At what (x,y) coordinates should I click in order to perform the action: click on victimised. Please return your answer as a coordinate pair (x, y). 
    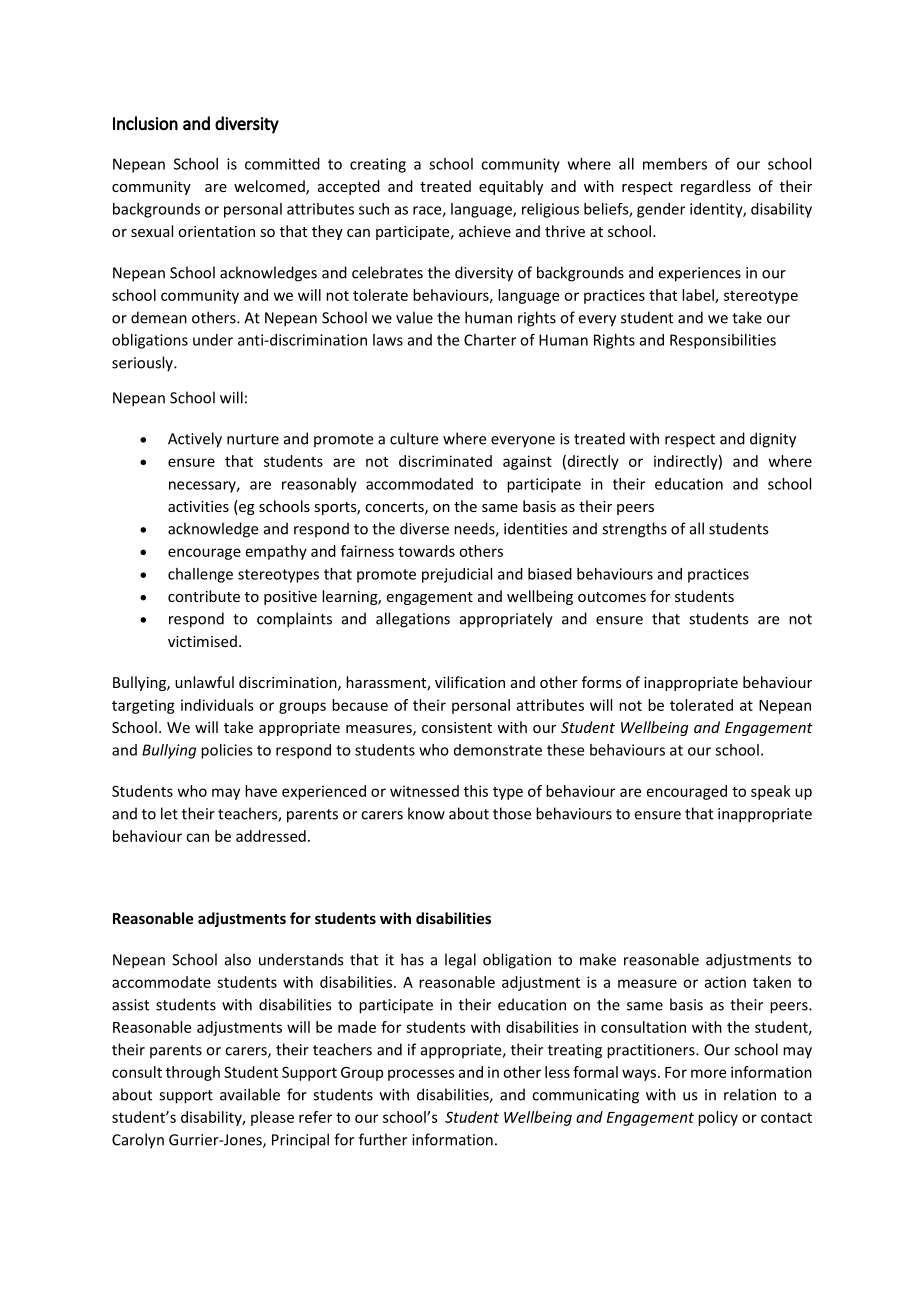
    Looking at the image, I should click on (202, 641).
